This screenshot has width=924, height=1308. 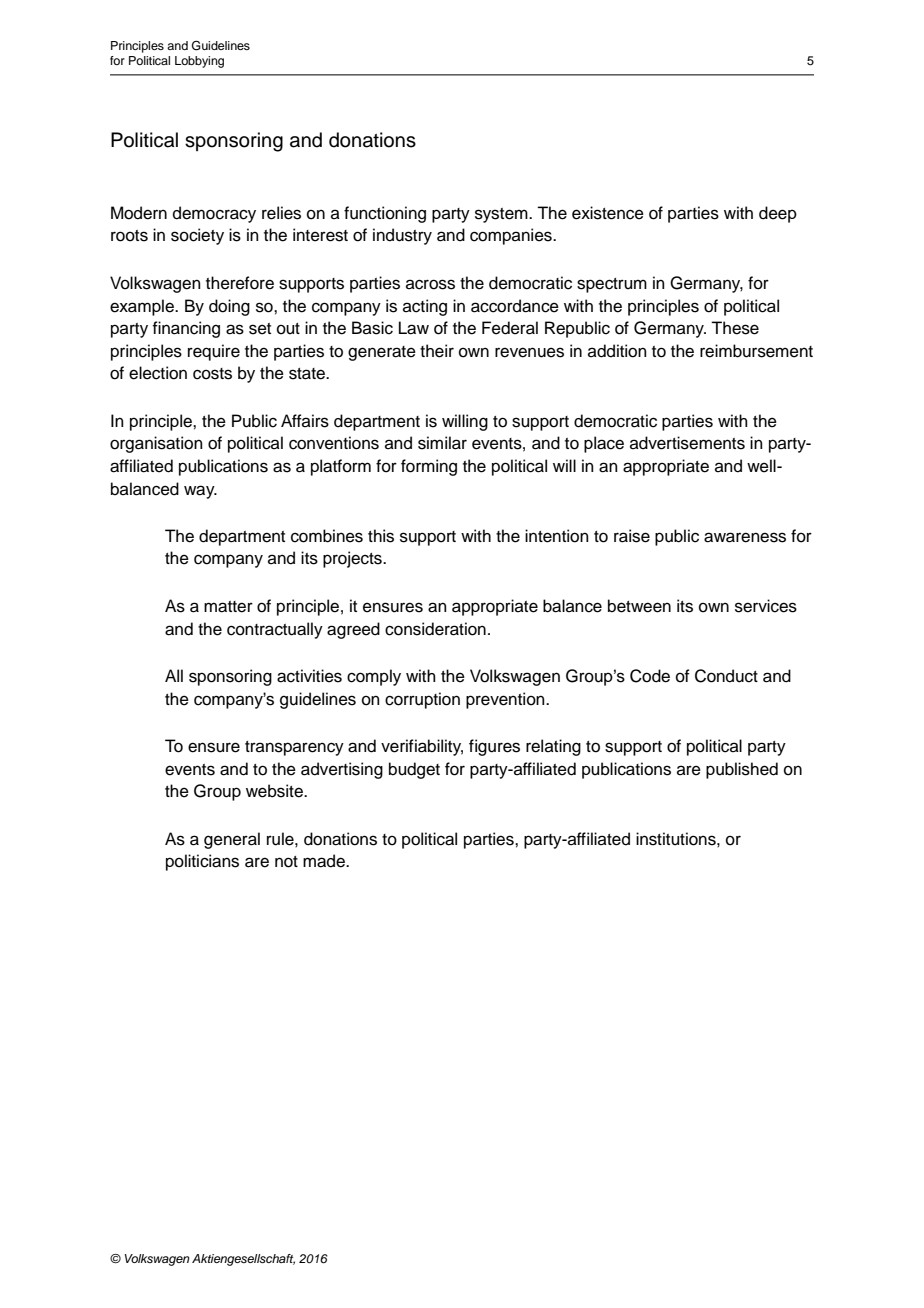 What do you see at coordinates (502, 215) in the screenshot?
I see `system` at bounding box center [502, 215].
